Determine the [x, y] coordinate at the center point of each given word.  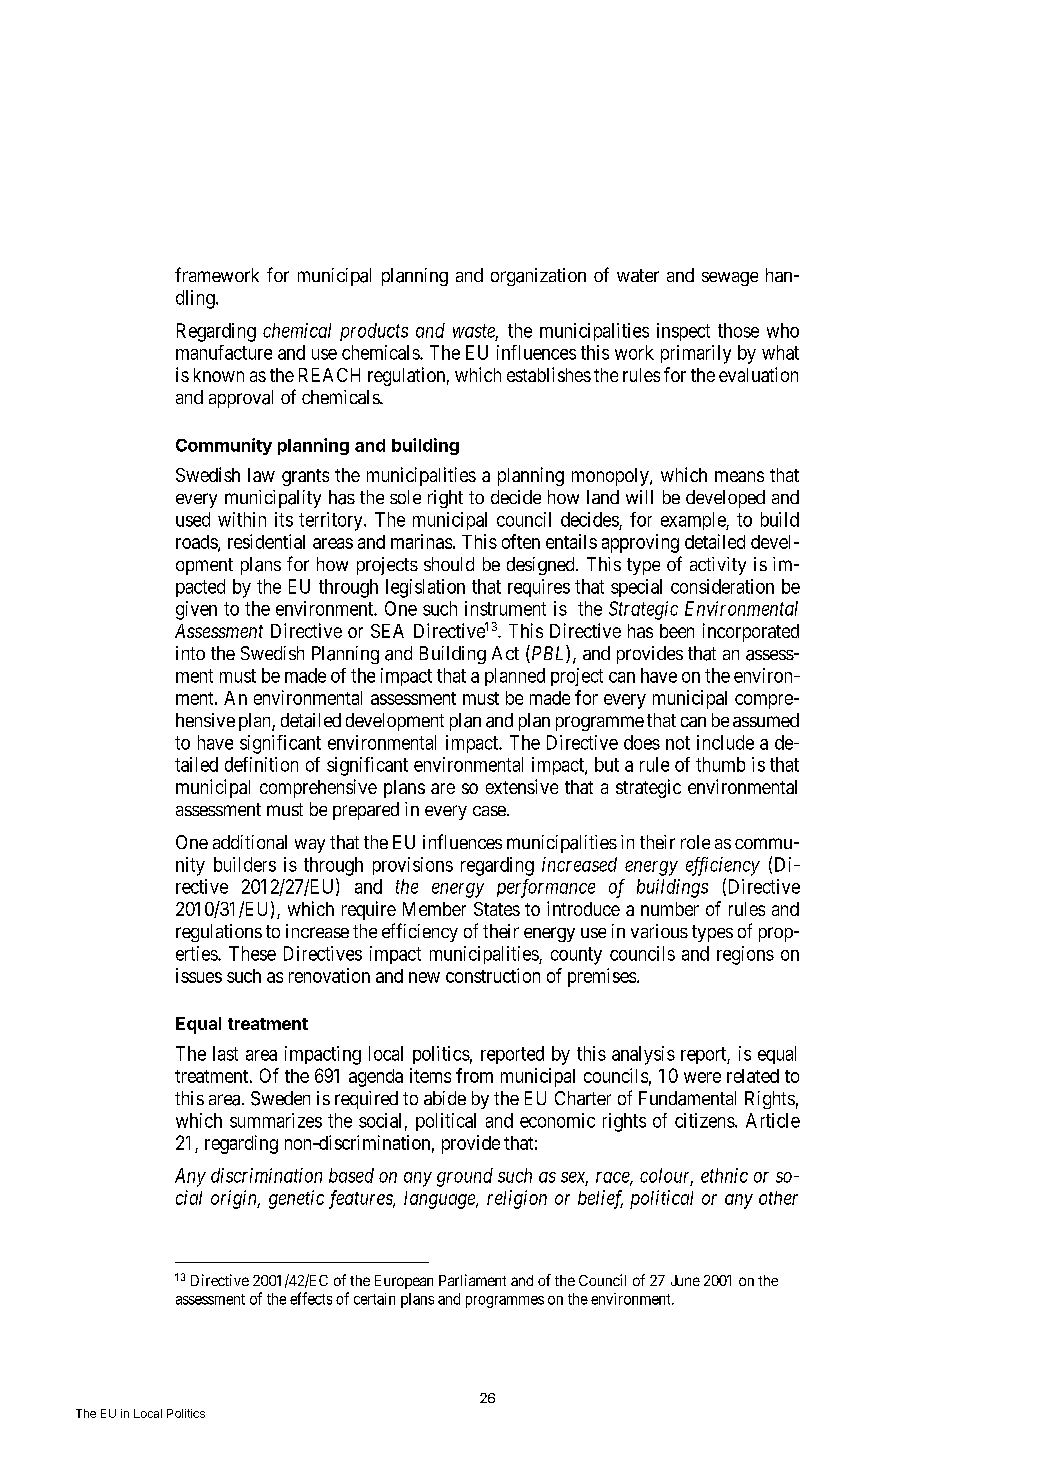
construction [493, 975]
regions [745, 955]
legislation [425, 588]
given [196, 610]
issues [199, 975]
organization [538, 277]
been [677, 631]
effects [311, 1298]
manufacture [224, 352]
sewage [730, 279]
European [404, 1282]
